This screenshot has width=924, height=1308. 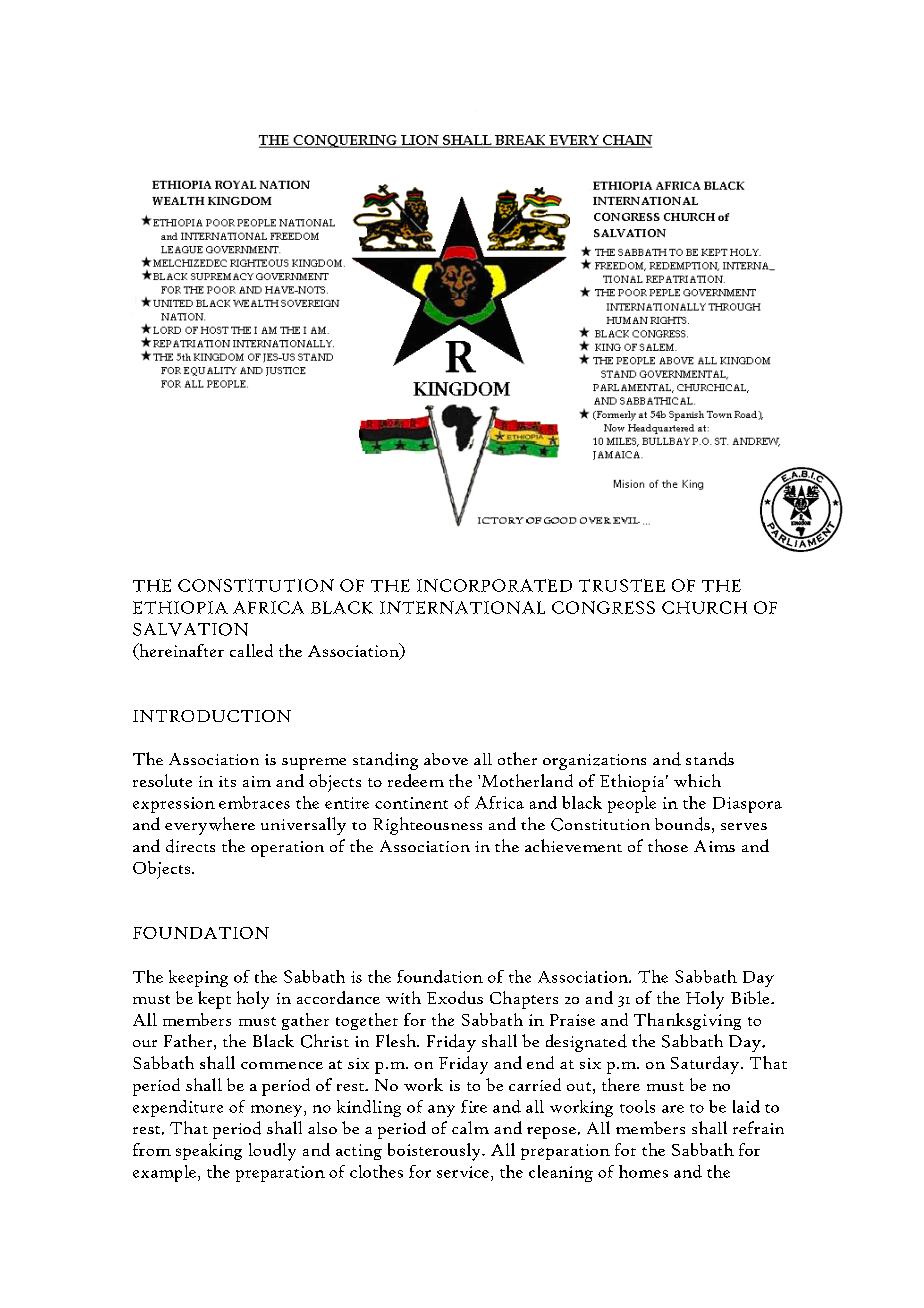 I want to click on INTERNATIONAL, so click(x=462, y=607).
